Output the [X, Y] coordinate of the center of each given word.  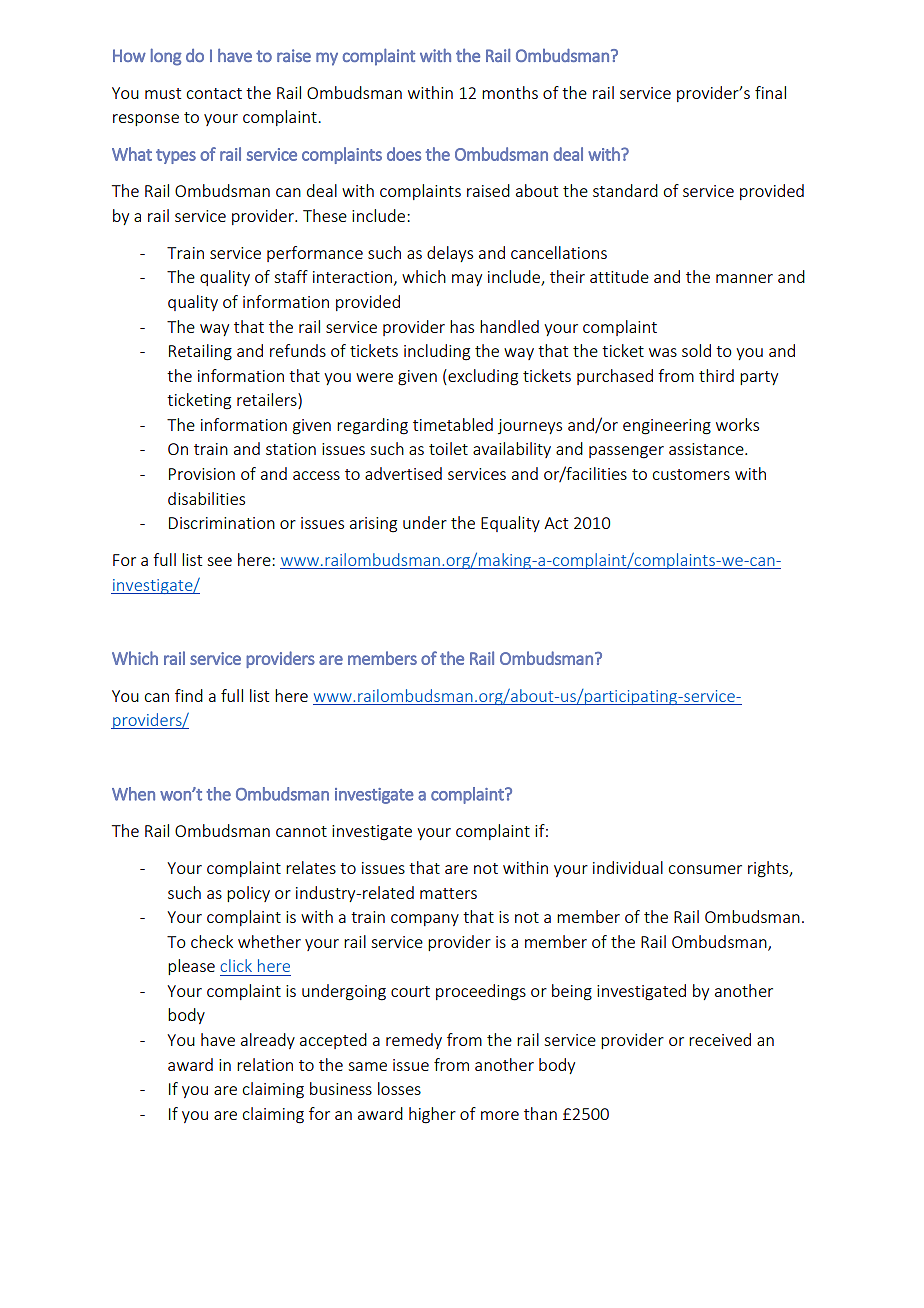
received [720, 1039]
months [510, 92]
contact [214, 93]
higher [432, 1115]
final [770, 92]
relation [265, 1064]
